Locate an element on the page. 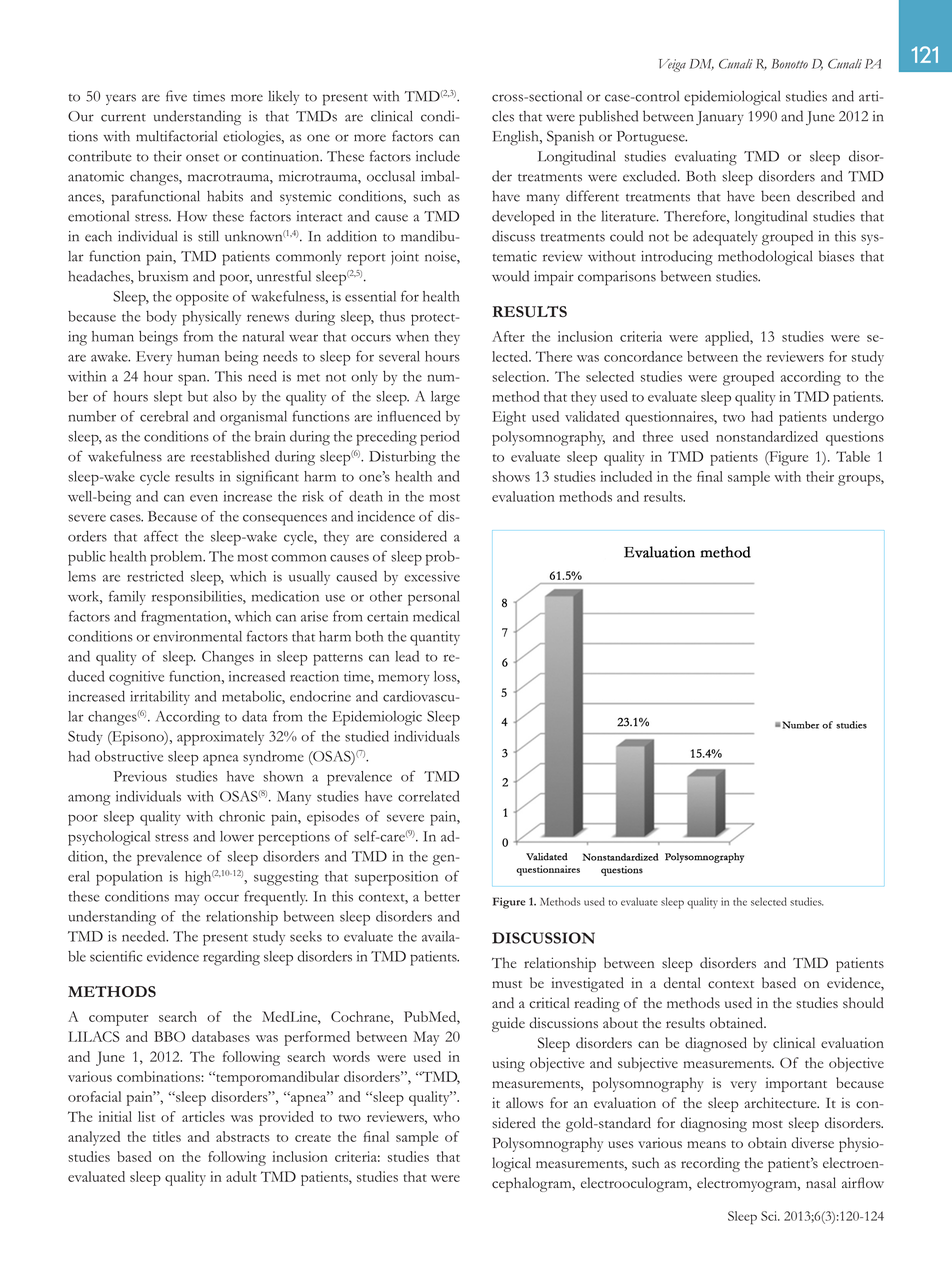 Image resolution: width=952 pixels, height=1270 pixels. Previous is located at coordinates (140, 776).
